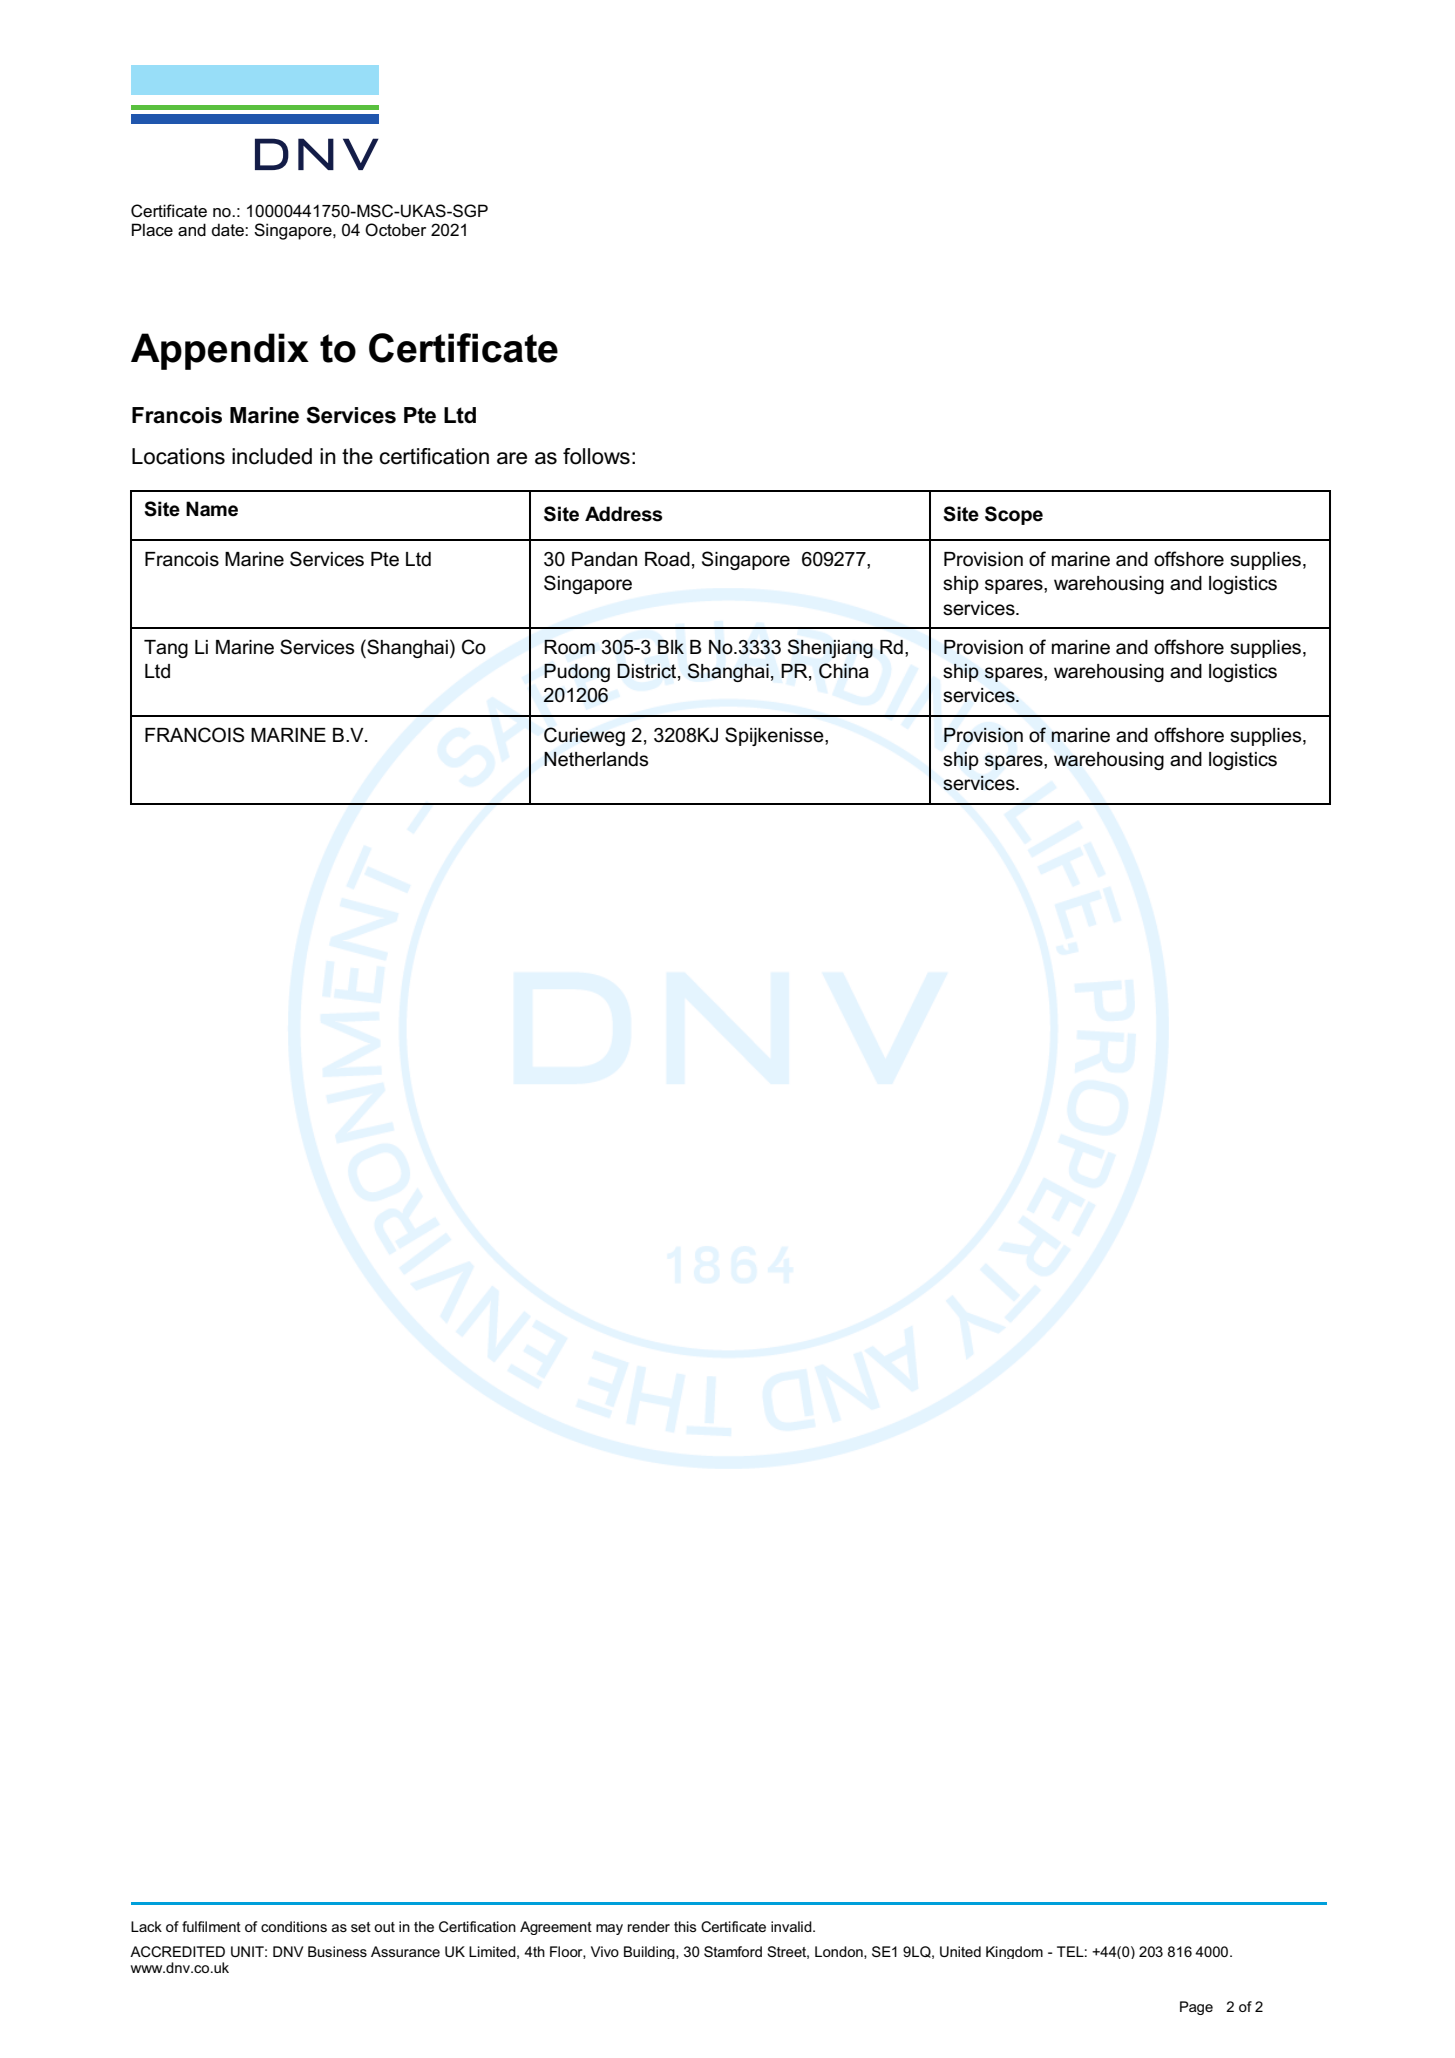  Describe the element at coordinates (685, 1926) in the document. I see `this` at that location.
